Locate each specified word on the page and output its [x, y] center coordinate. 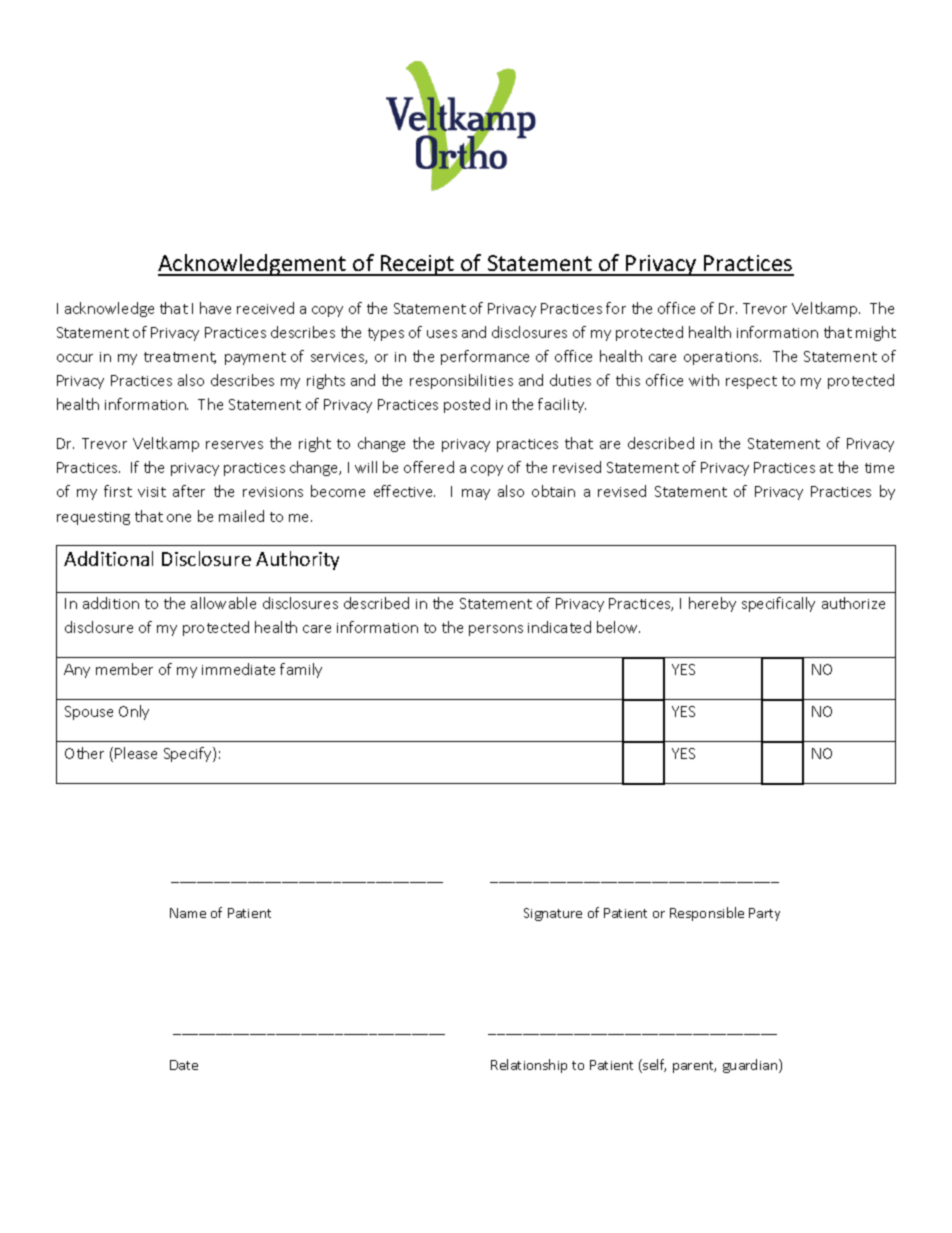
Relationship [529, 1066]
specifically [778, 604]
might [876, 333]
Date [184, 1065]
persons [496, 630]
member [124, 669]
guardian [751, 1066]
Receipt [418, 265]
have [215, 308]
